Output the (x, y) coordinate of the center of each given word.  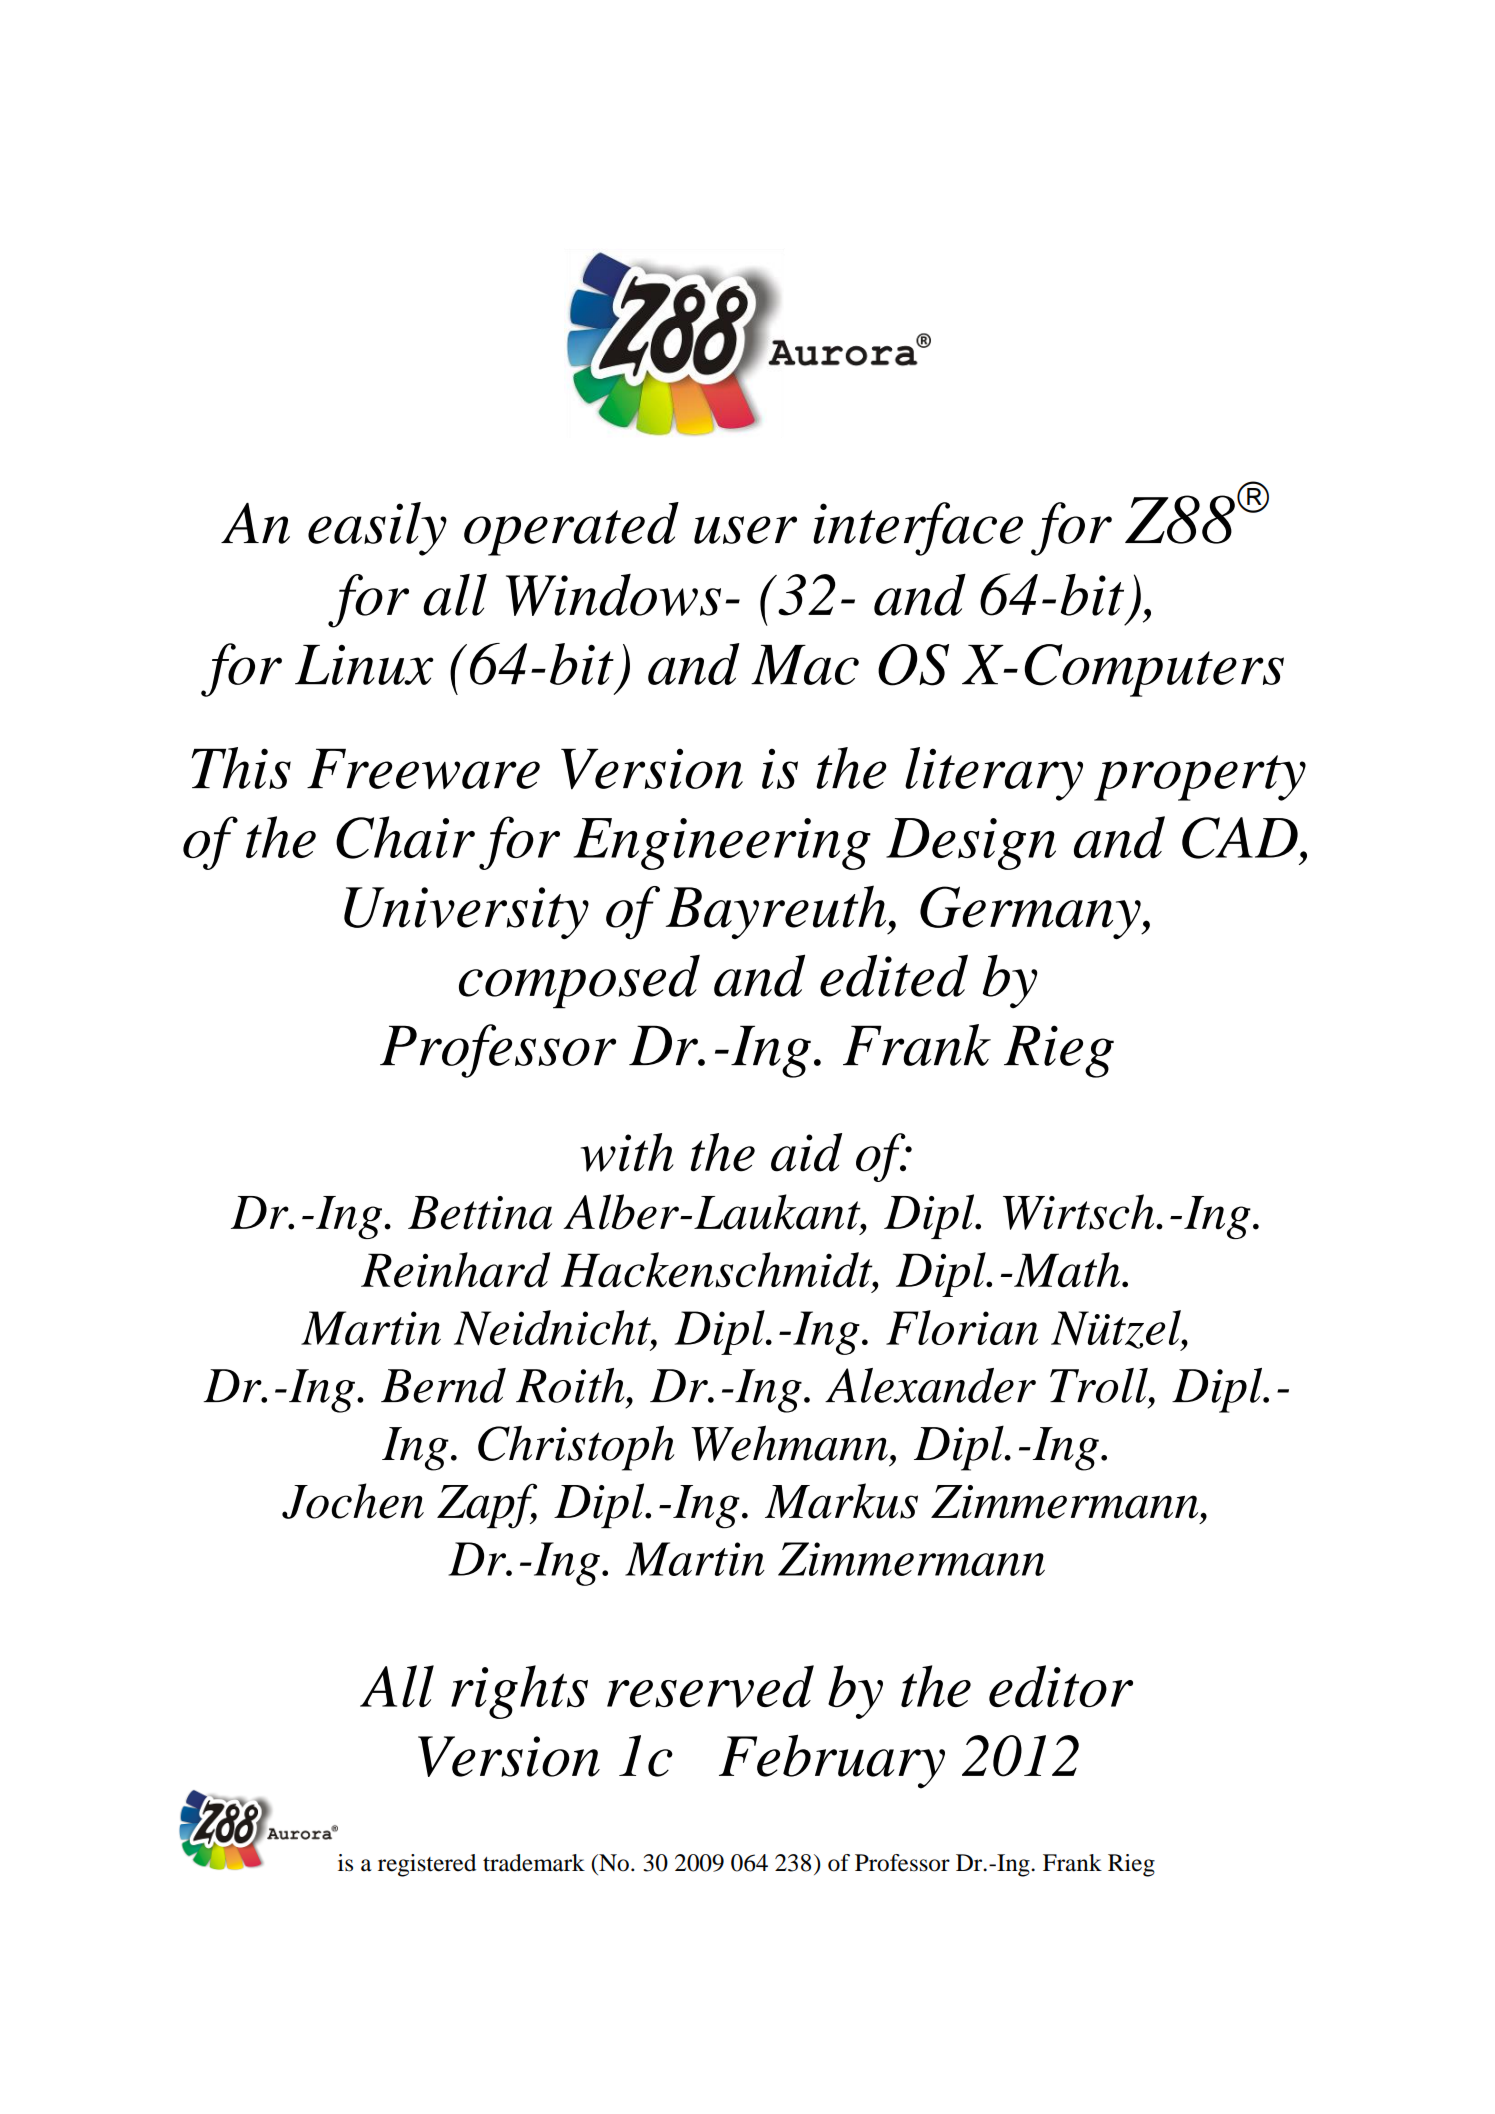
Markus (841, 1501)
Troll (1100, 1385)
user (745, 530)
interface (918, 529)
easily (377, 529)
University (466, 913)
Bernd (443, 1385)
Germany (1031, 913)
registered (427, 1865)
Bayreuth (777, 912)
